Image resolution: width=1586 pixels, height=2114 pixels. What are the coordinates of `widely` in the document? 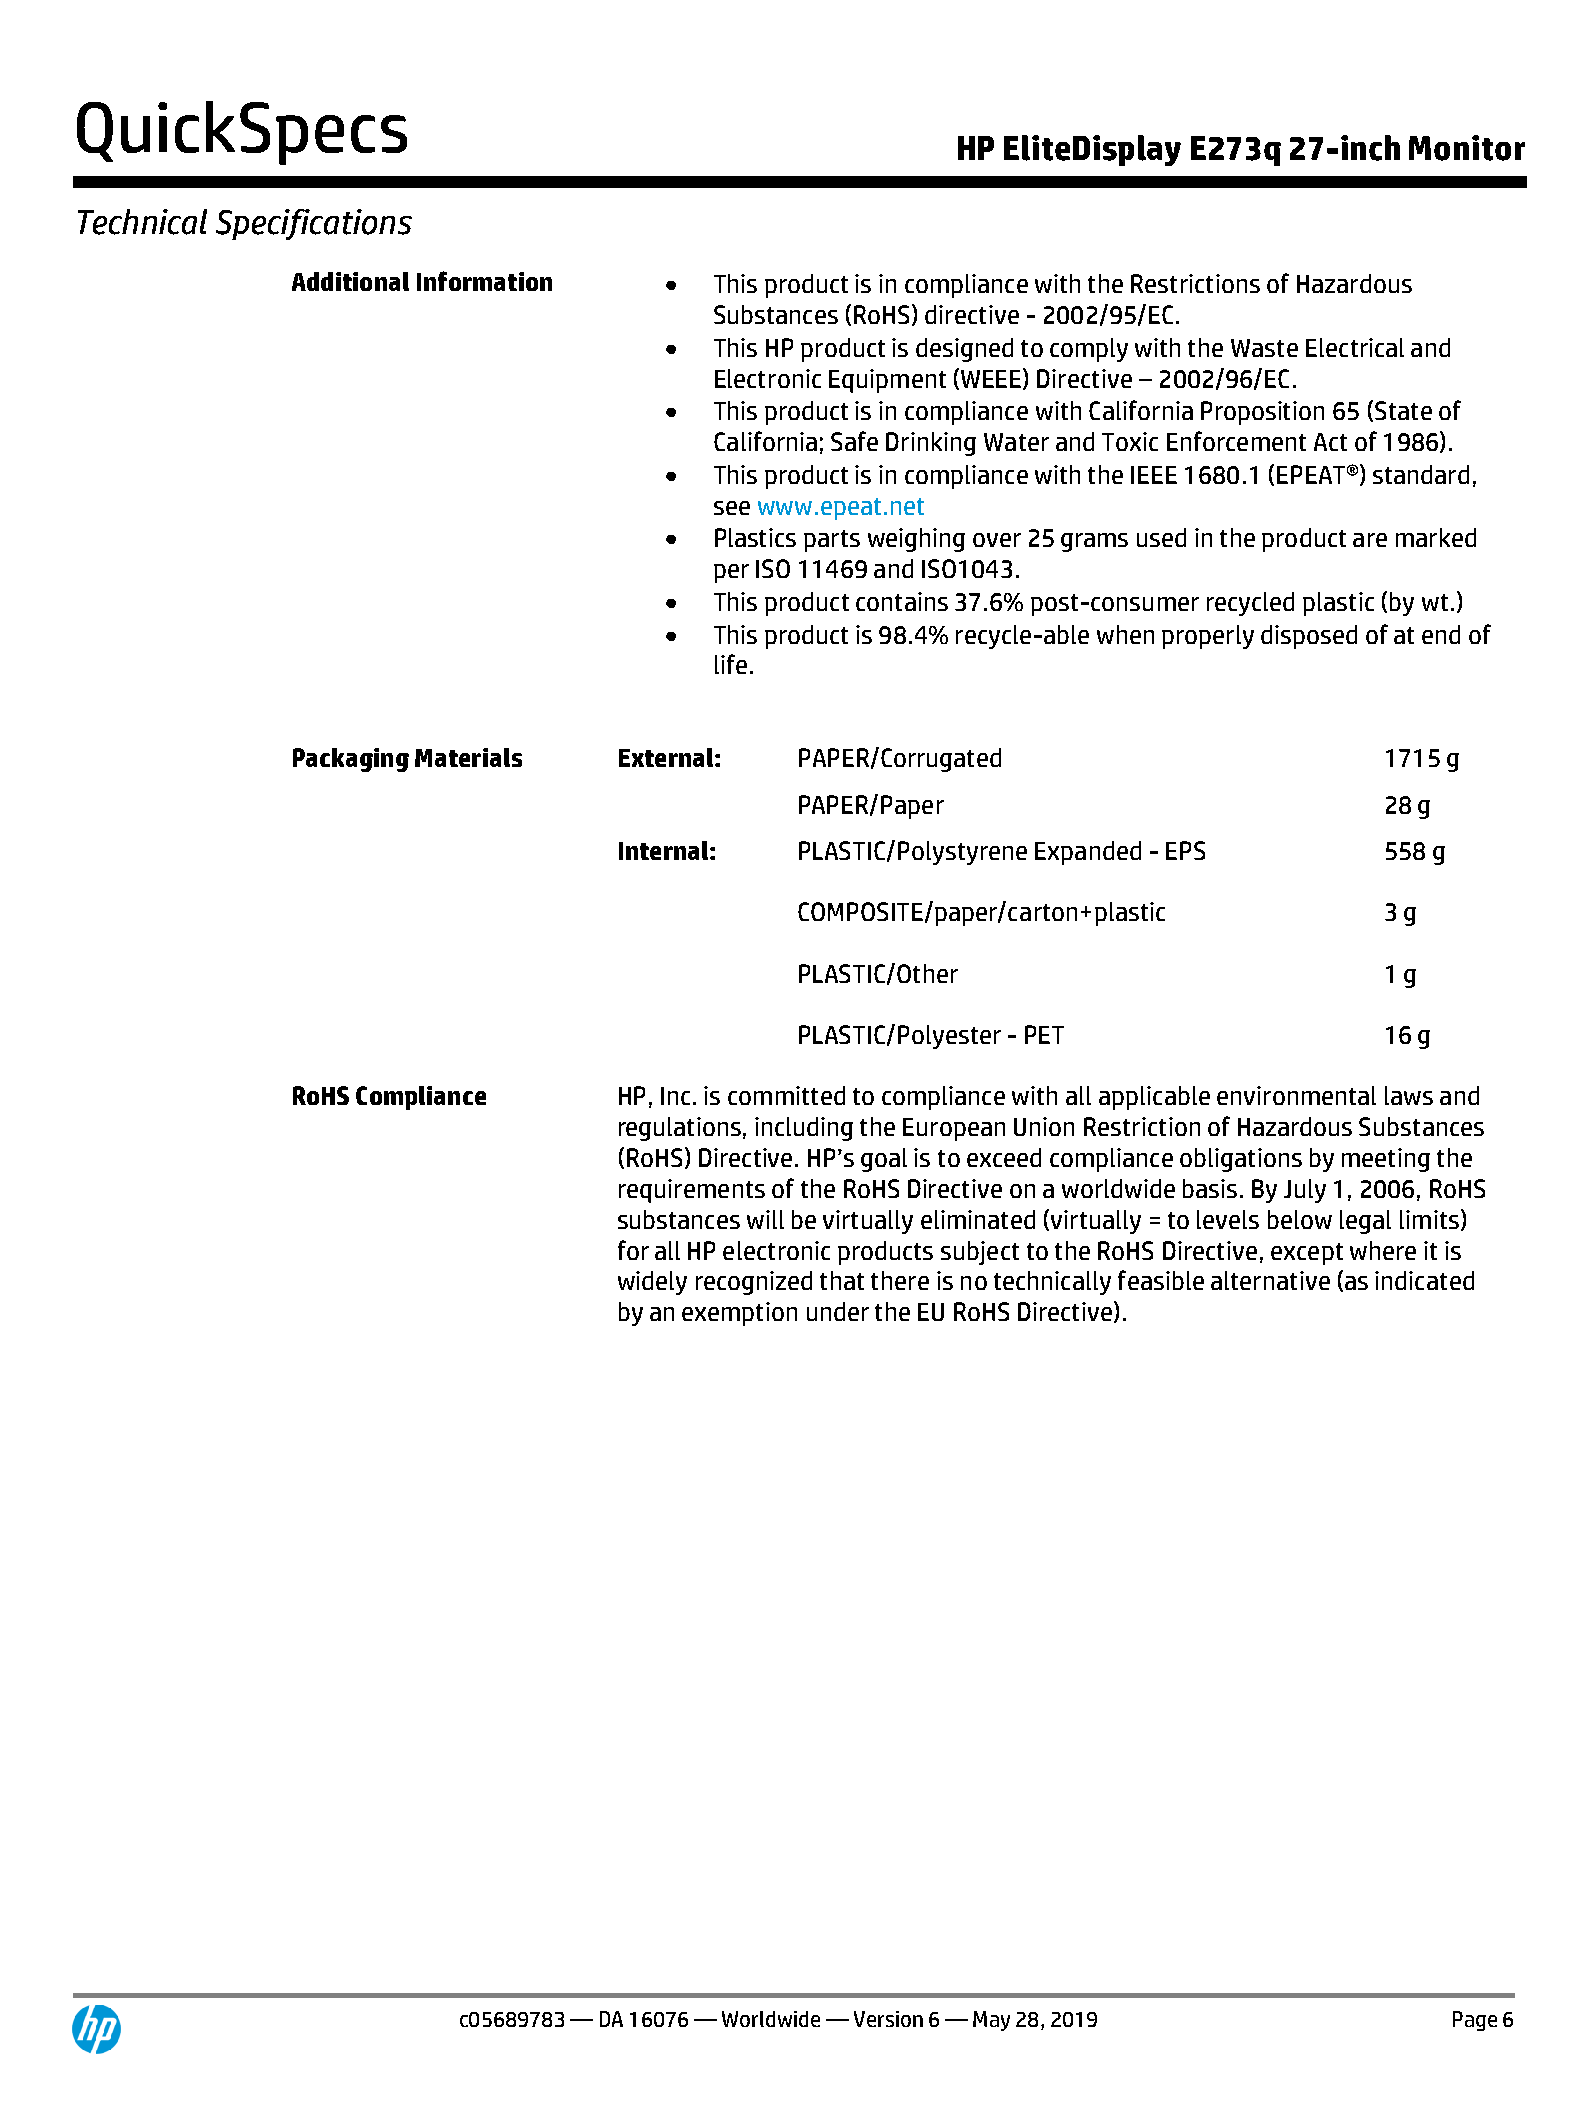 It's located at (652, 1283).
